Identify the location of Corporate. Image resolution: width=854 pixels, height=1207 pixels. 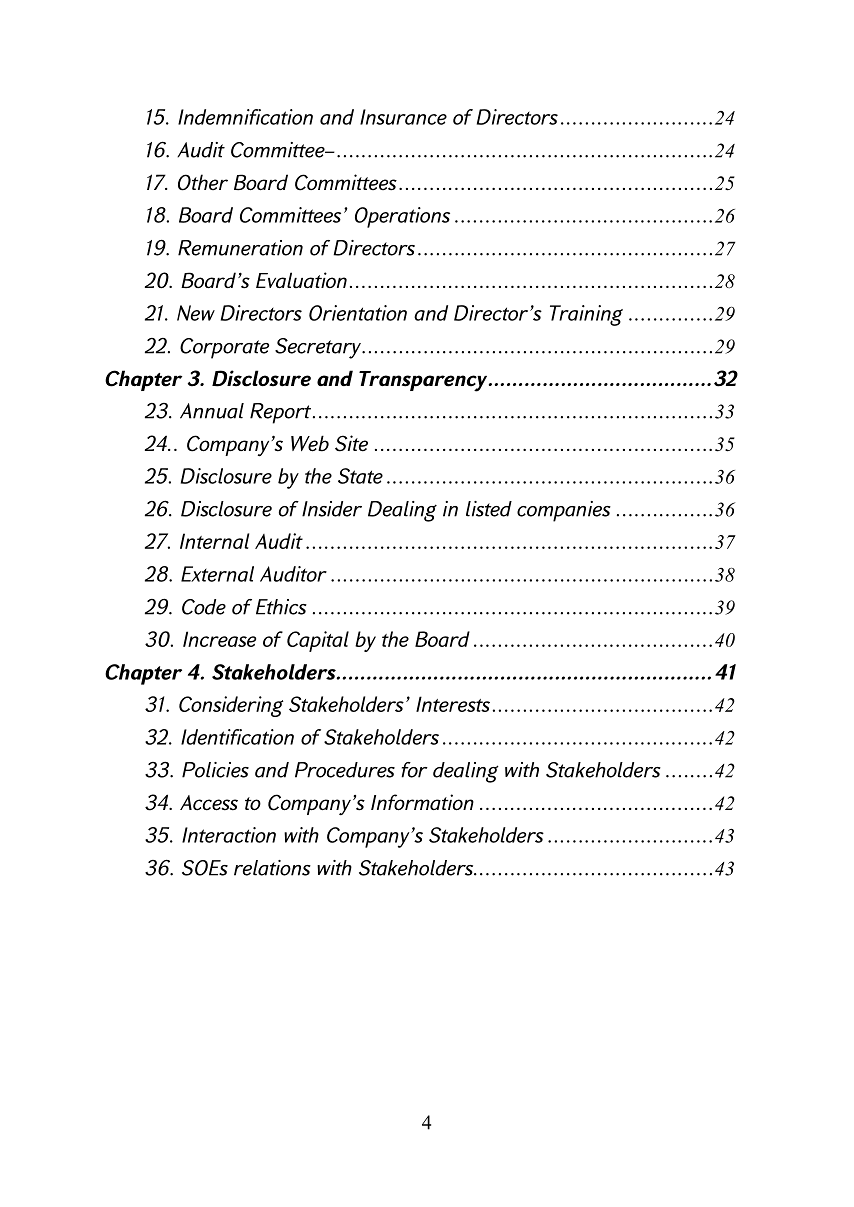
(224, 348).
